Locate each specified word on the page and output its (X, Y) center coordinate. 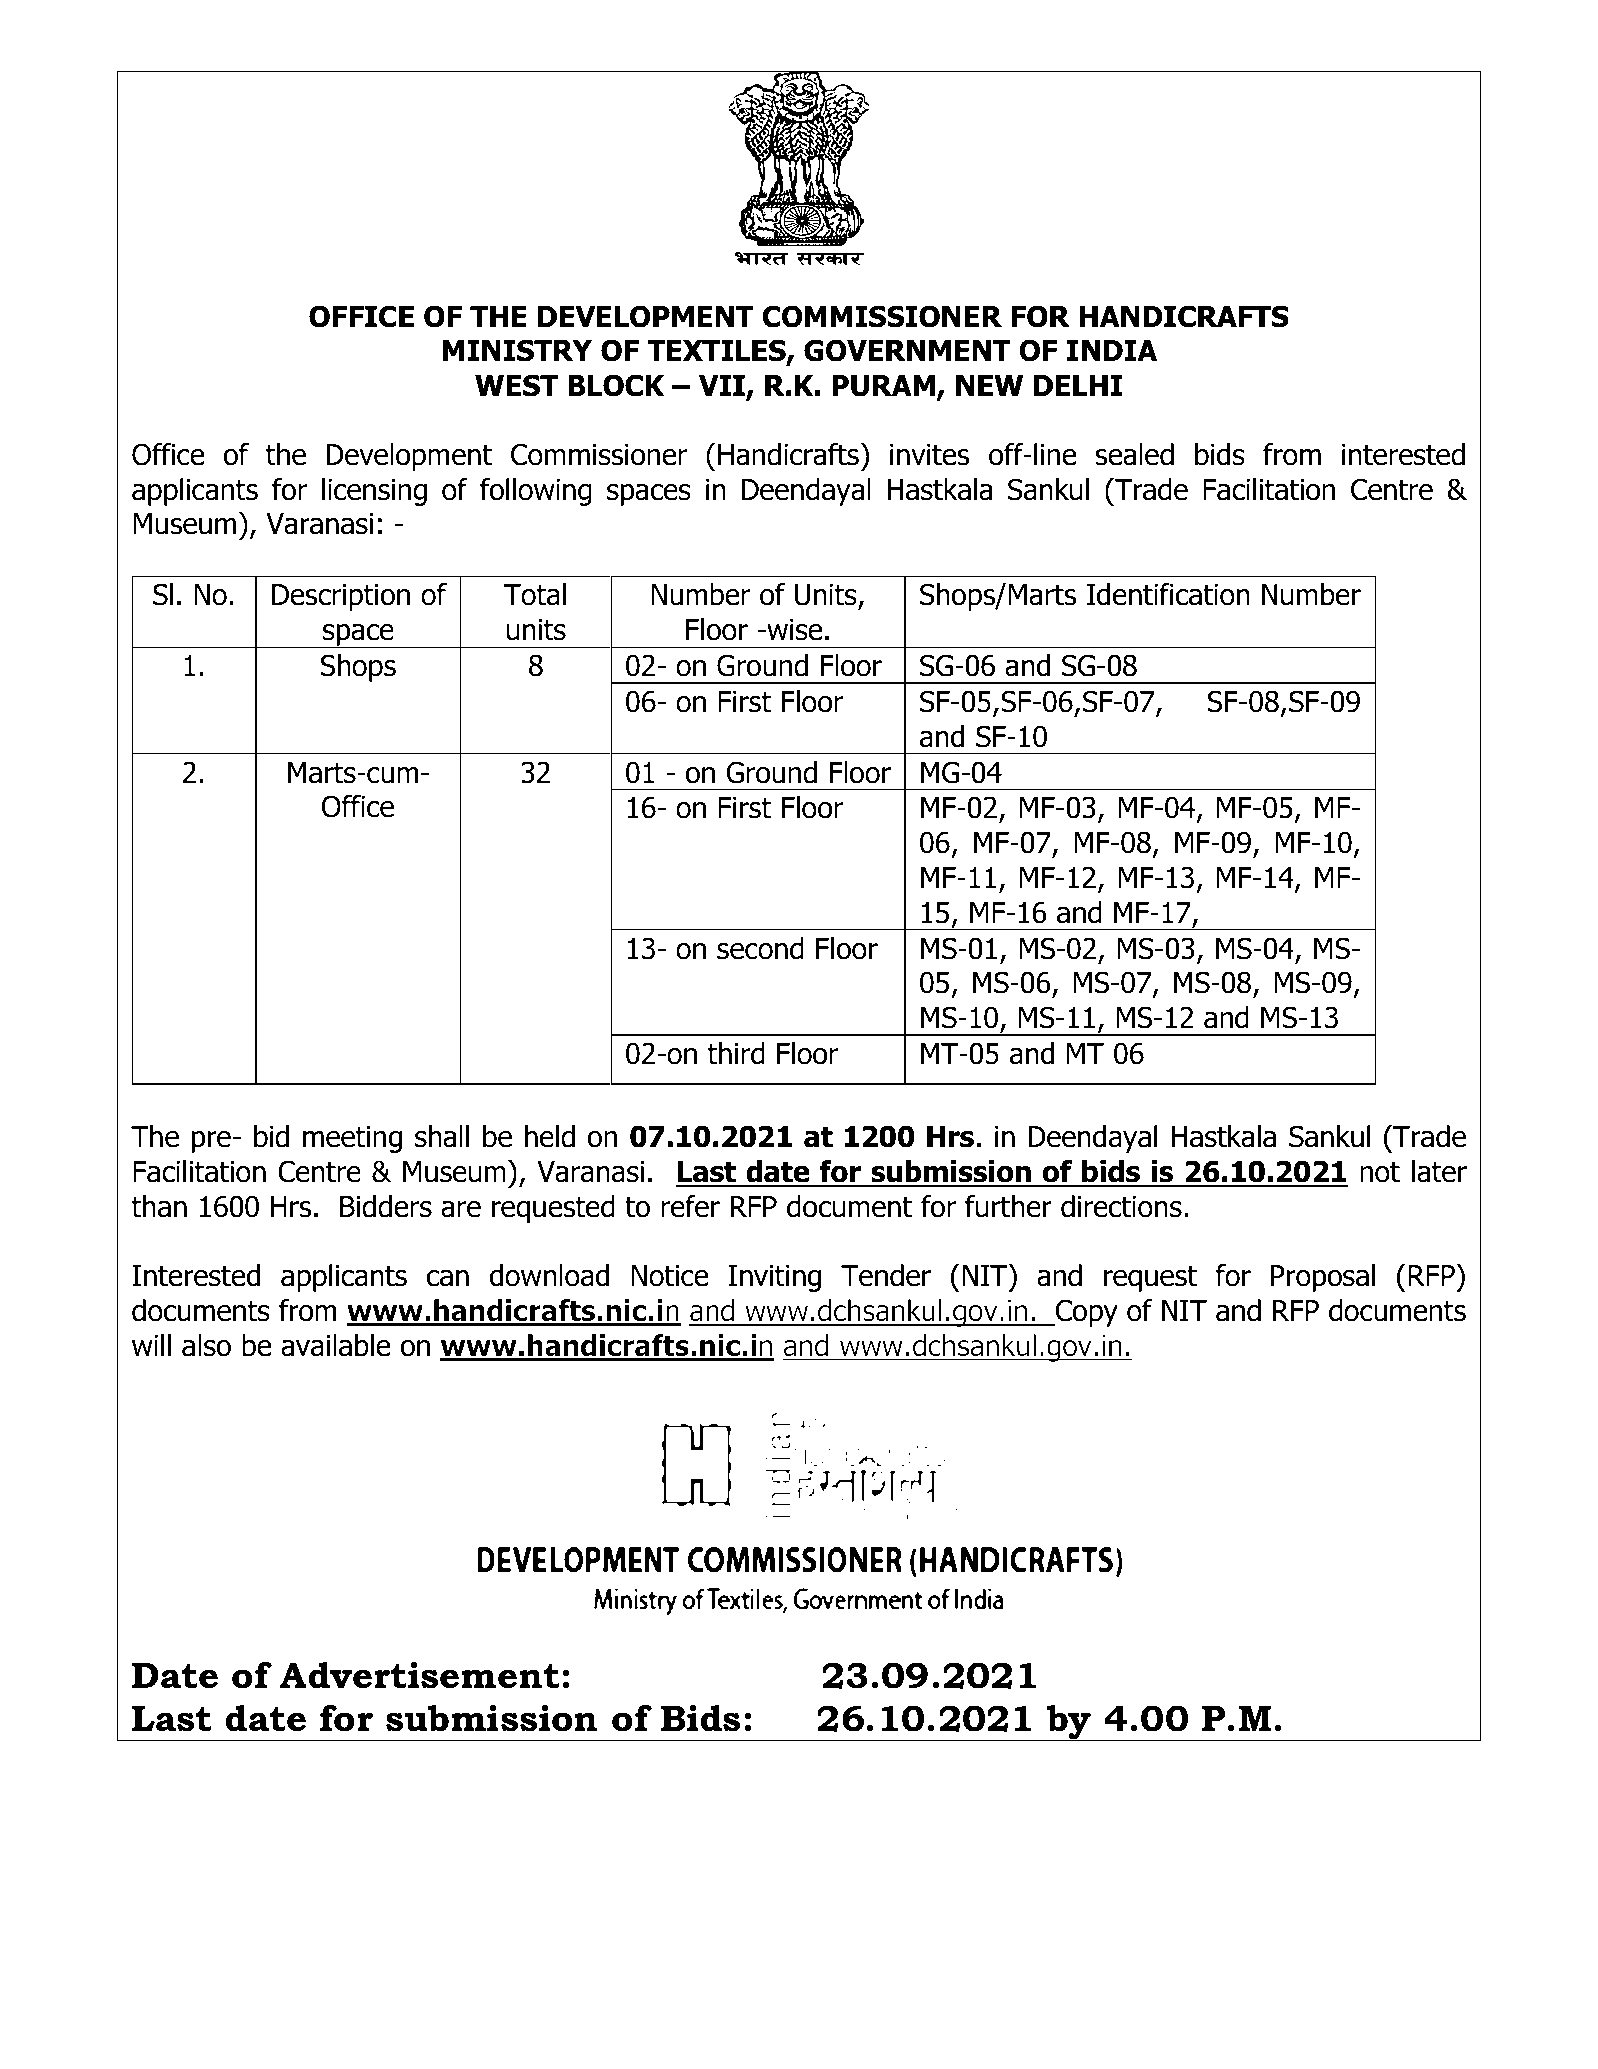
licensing (374, 492)
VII (723, 387)
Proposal (1323, 1278)
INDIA (1112, 350)
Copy (1086, 1313)
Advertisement (419, 1675)
